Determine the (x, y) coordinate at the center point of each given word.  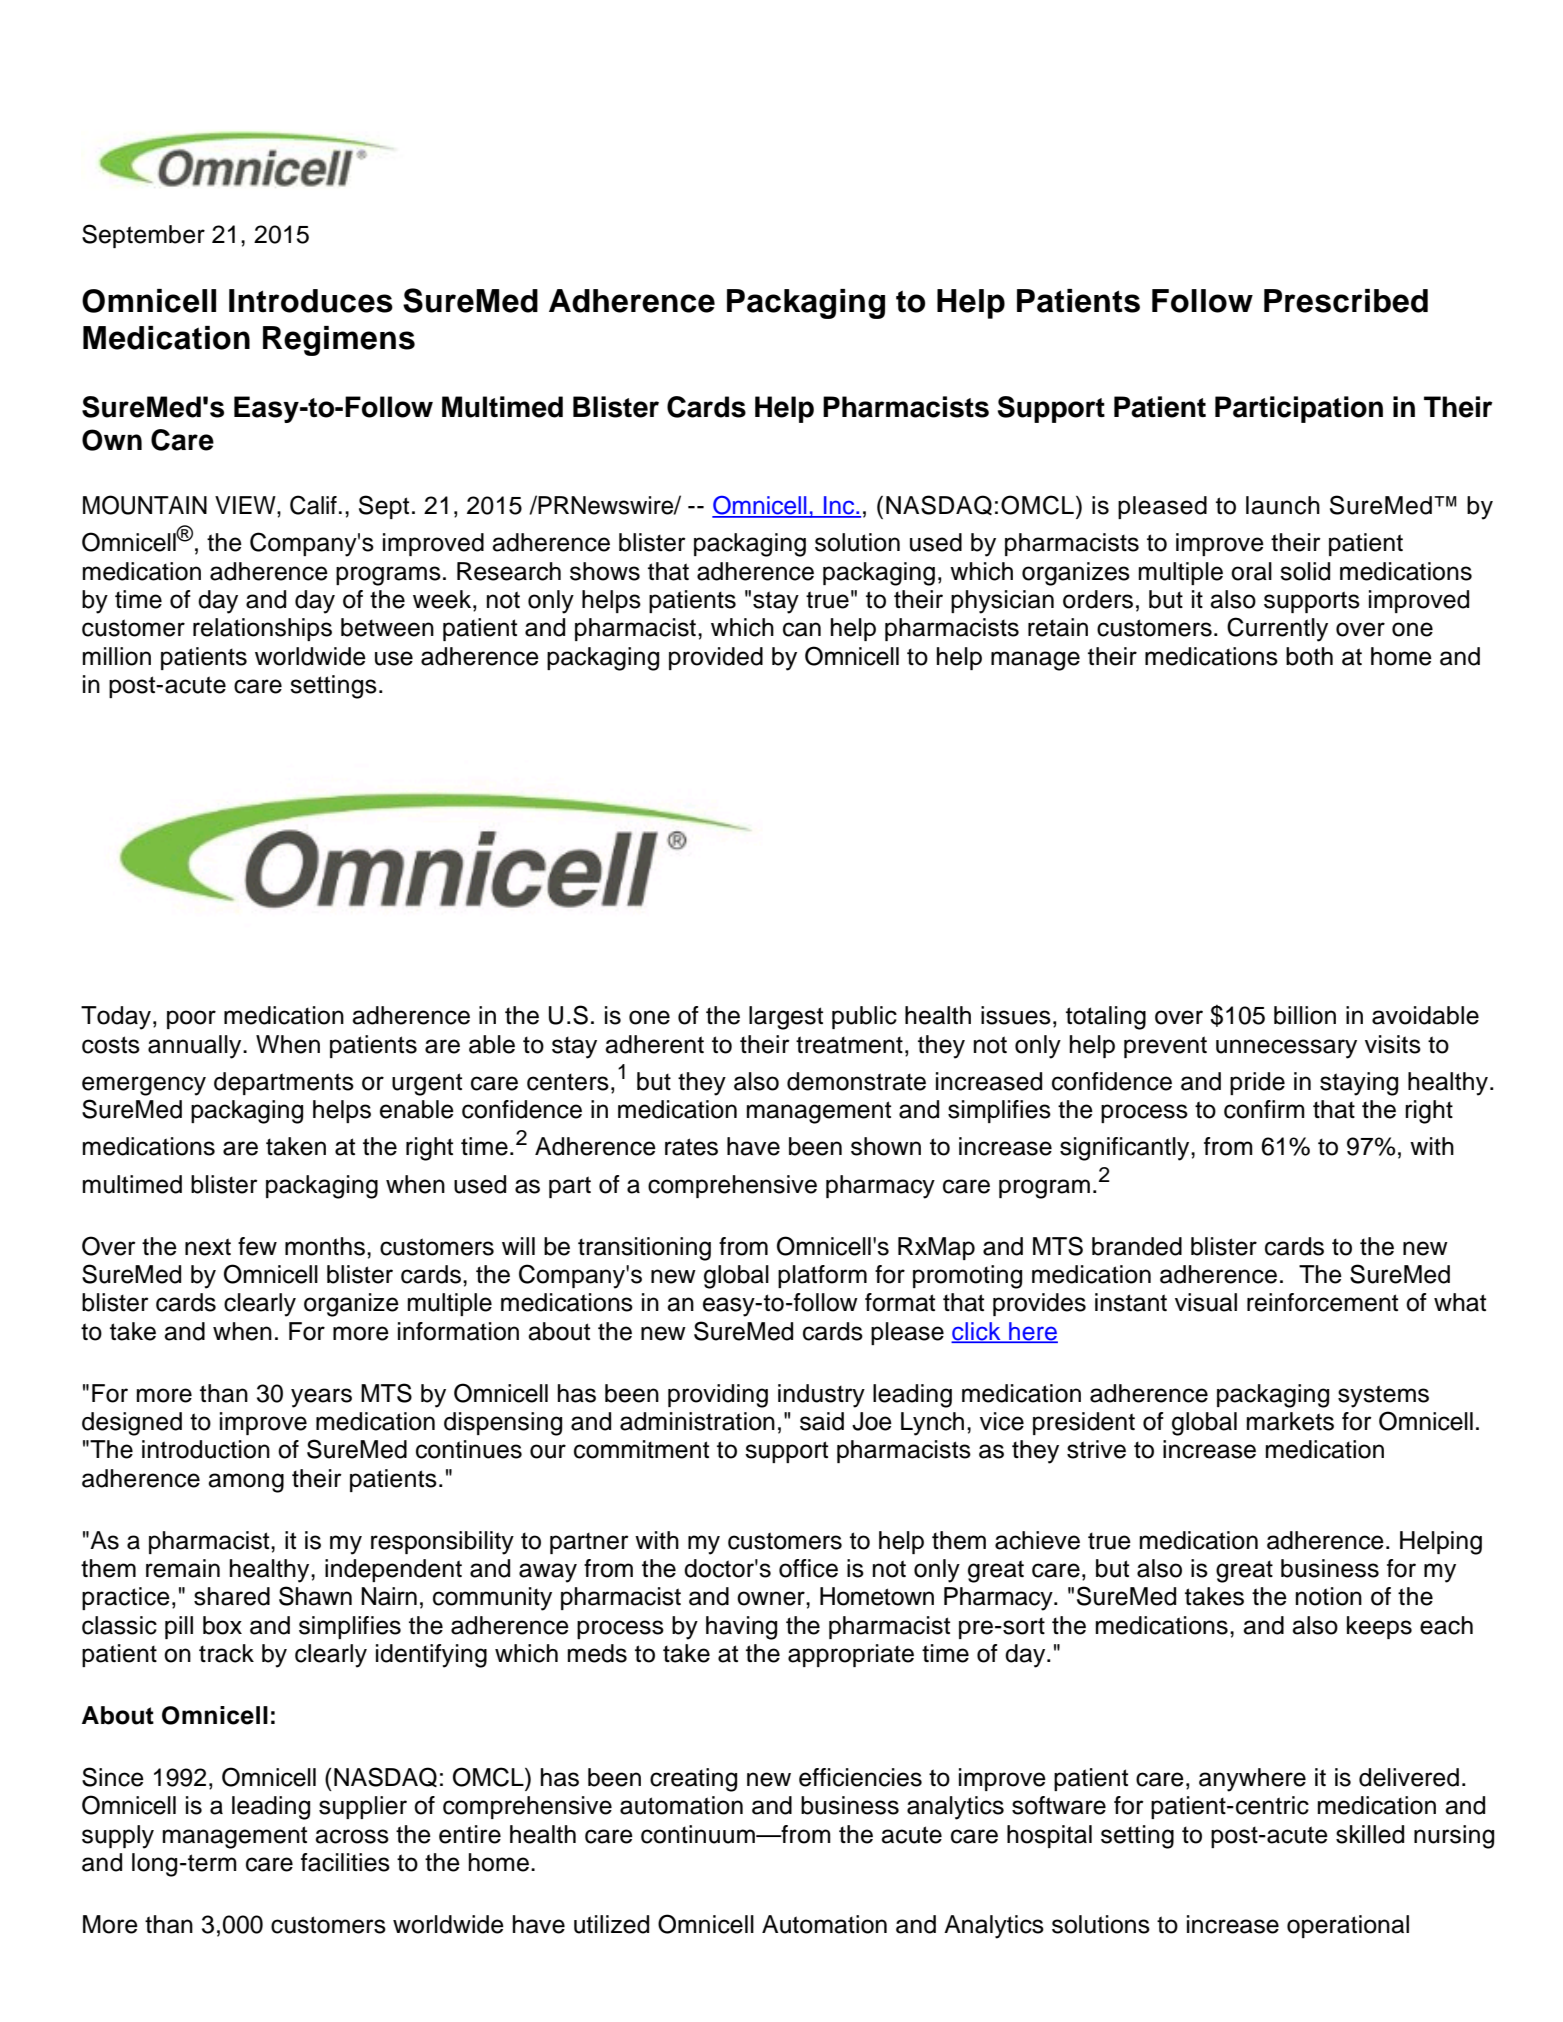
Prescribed (1346, 301)
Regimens (339, 341)
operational (1348, 1926)
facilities (345, 1862)
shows (605, 571)
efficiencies (860, 1777)
